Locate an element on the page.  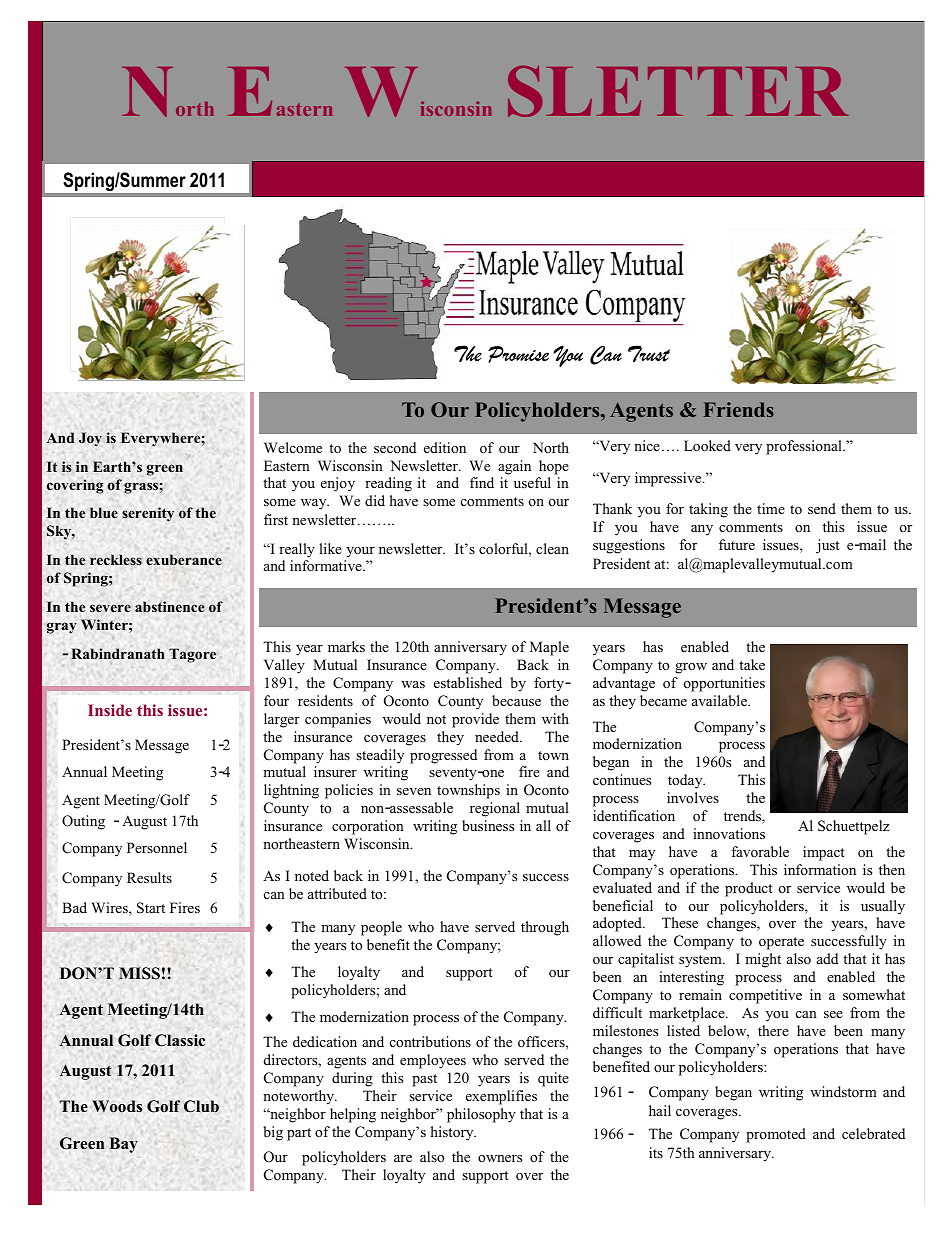
contributions is located at coordinates (430, 1041).
